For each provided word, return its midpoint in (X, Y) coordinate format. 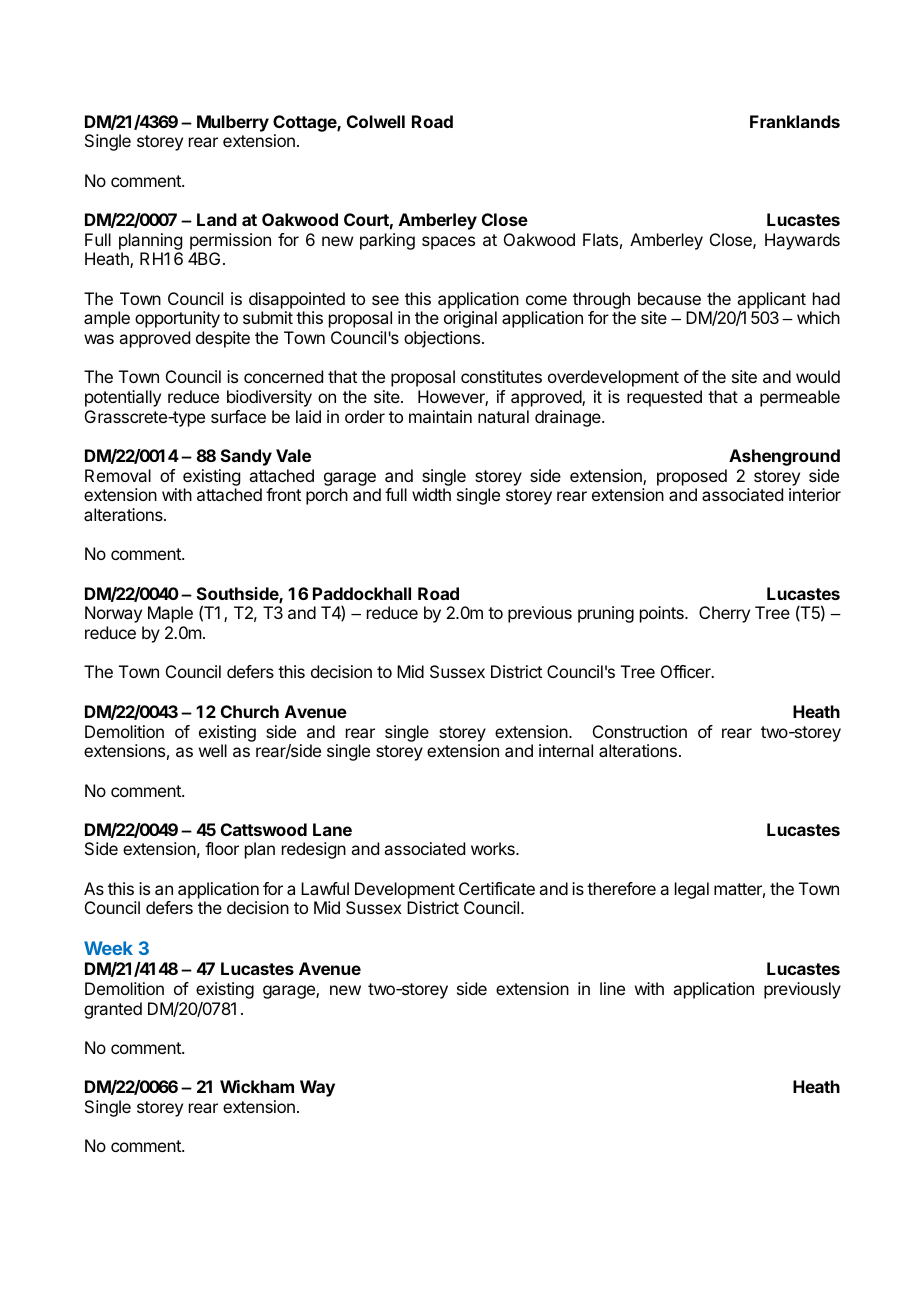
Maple (170, 614)
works (494, 848)
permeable (800, 398)
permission (230, 241)
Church (250, 711)
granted (113, 1010)
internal (566, 750)
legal (692, 890)
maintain (440, 416)
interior (815, 494)
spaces (448, 243)
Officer (687, 671)
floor (222, 848)
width (431, 494)
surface (238, 416)
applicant (771, 300)
